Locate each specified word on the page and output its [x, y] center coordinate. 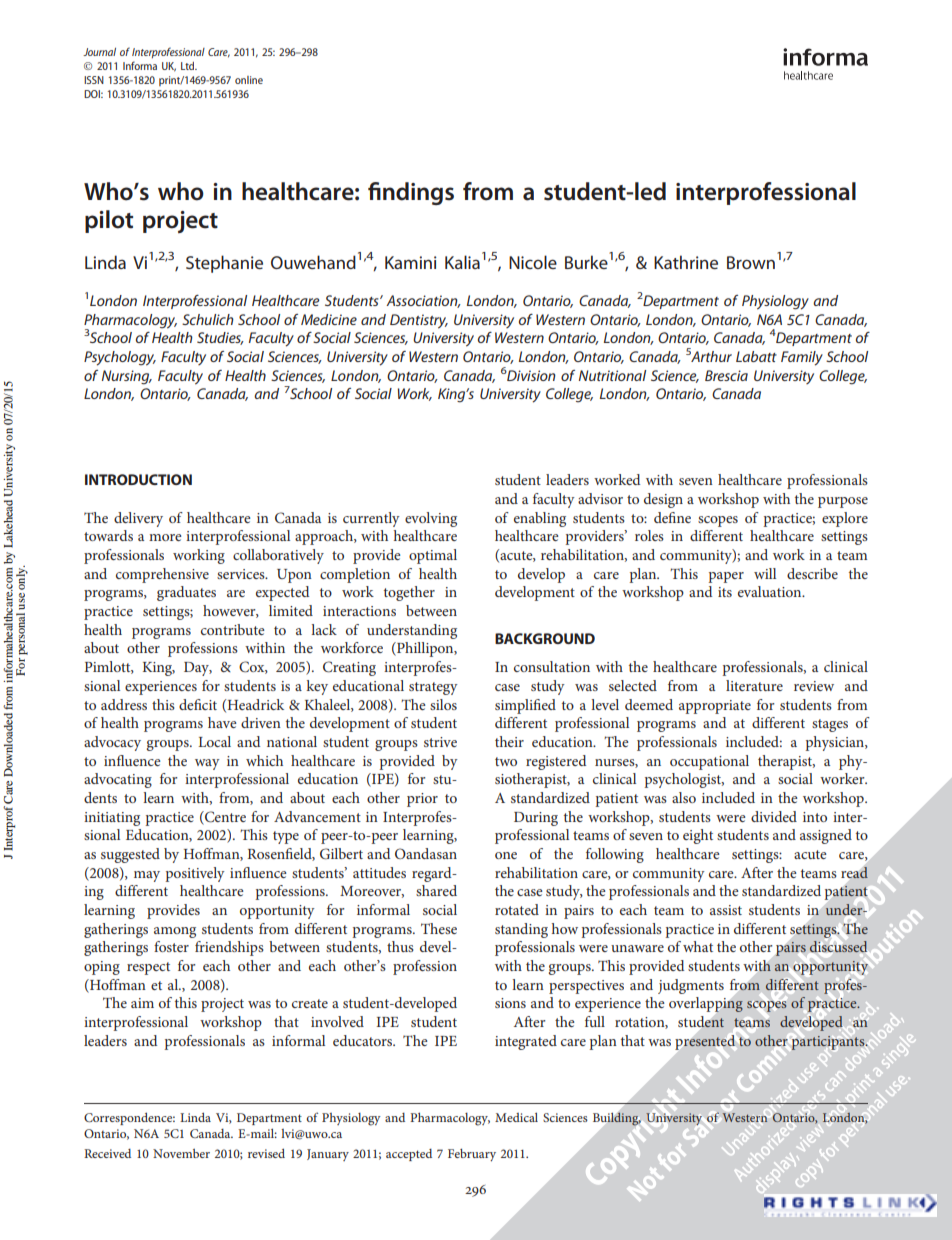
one [506, 855]
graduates [186, 593]
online [249, 80]
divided [774, 816]
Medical [516, 1117]
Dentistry [419, 321]
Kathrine [686, 262]
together [409, 593]
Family [802, 358]
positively [195, 874]
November [181, 1153]
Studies [220, 338]
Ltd [189, 66]
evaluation [771, 591]
